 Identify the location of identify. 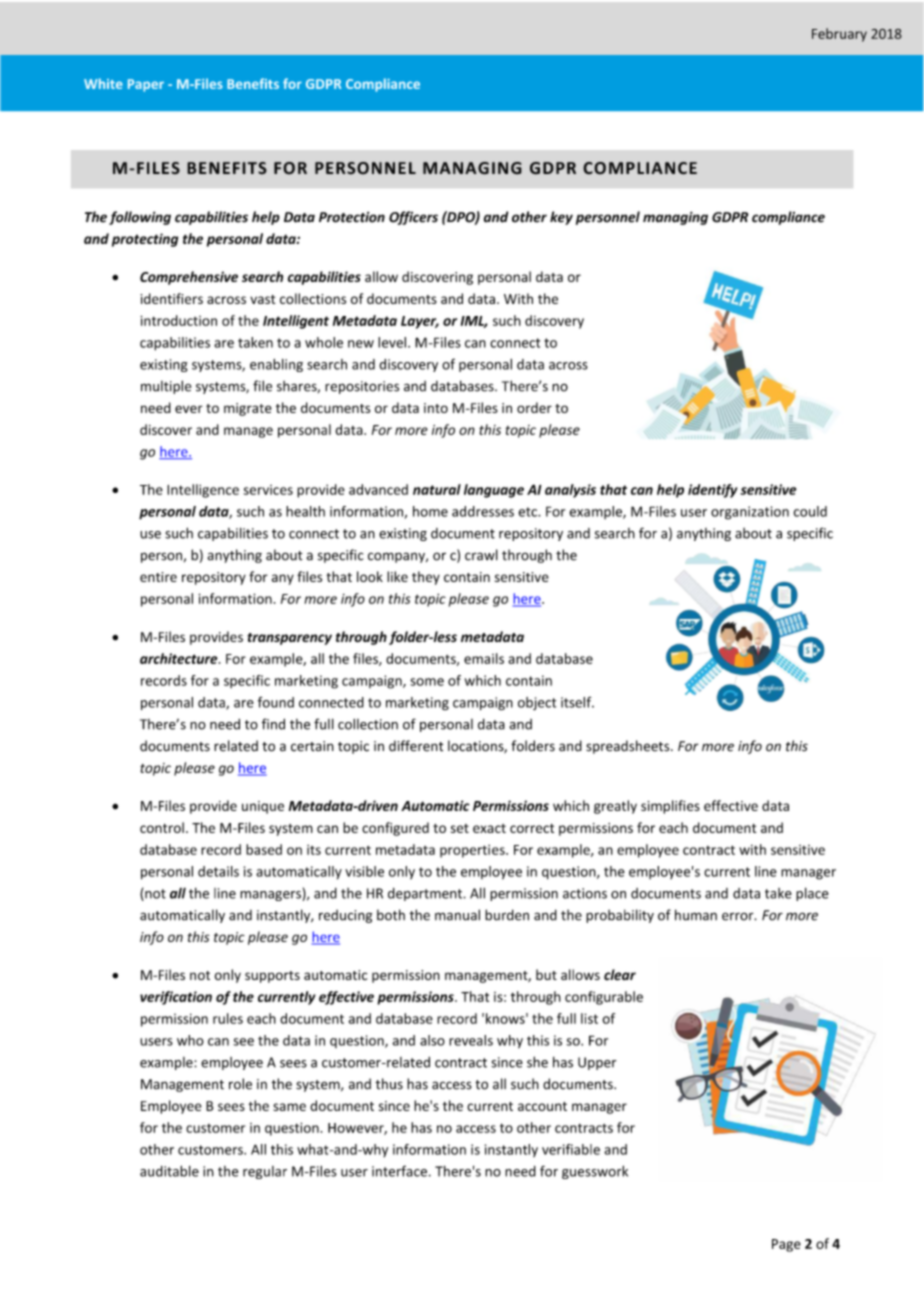
(713, 491).
